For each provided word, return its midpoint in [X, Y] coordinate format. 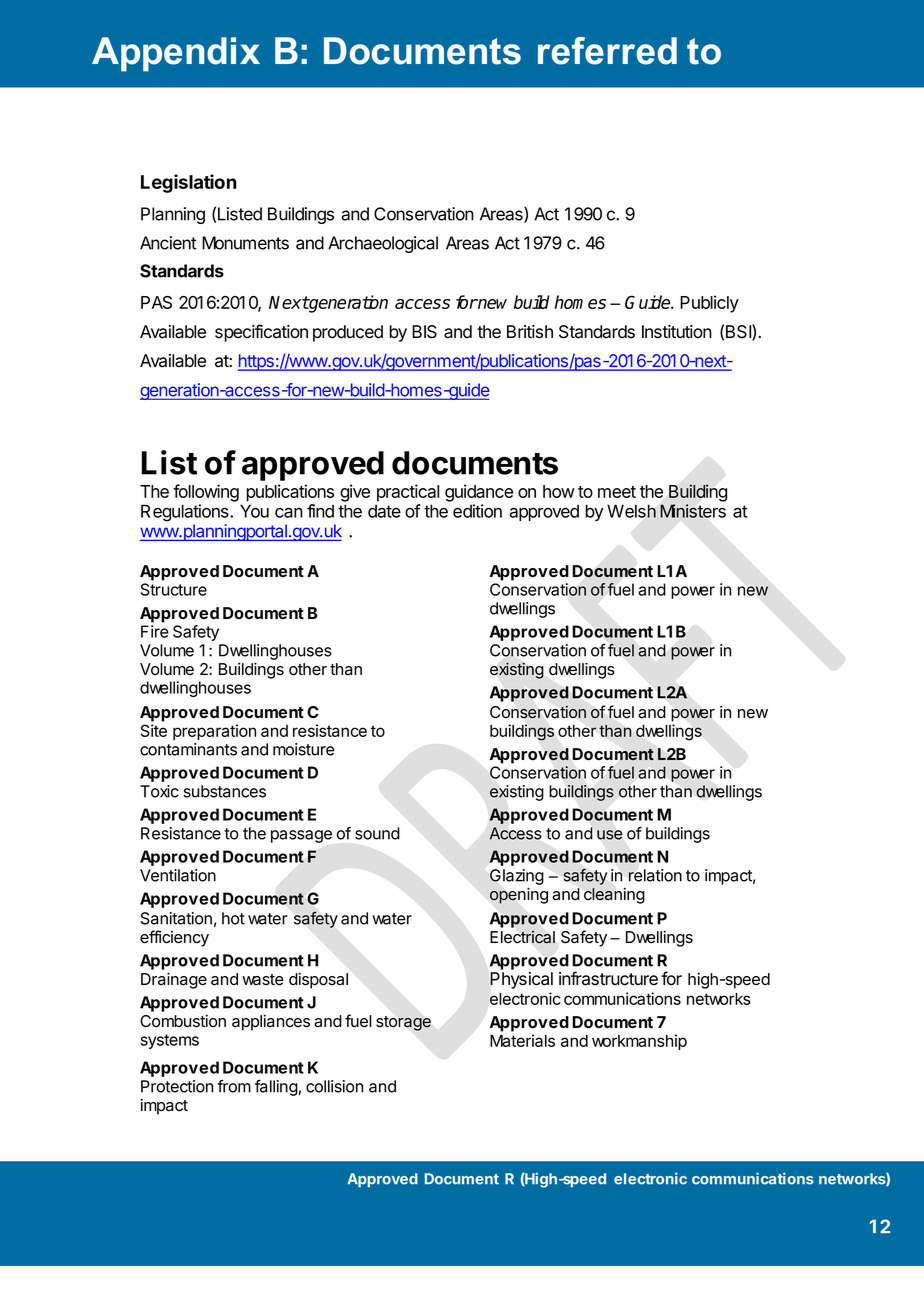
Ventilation [178, 875]
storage [403, 1023]
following [206, 493]
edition [477, 511]
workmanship [639, 1042]
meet [617, 492]
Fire [155, 631]
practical [408, 493]
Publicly [709, 304]
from [234, 1086]
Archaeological [383, 244]
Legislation [189, 183]
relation [655, 875]
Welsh [631, 511]
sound [377, 833]
